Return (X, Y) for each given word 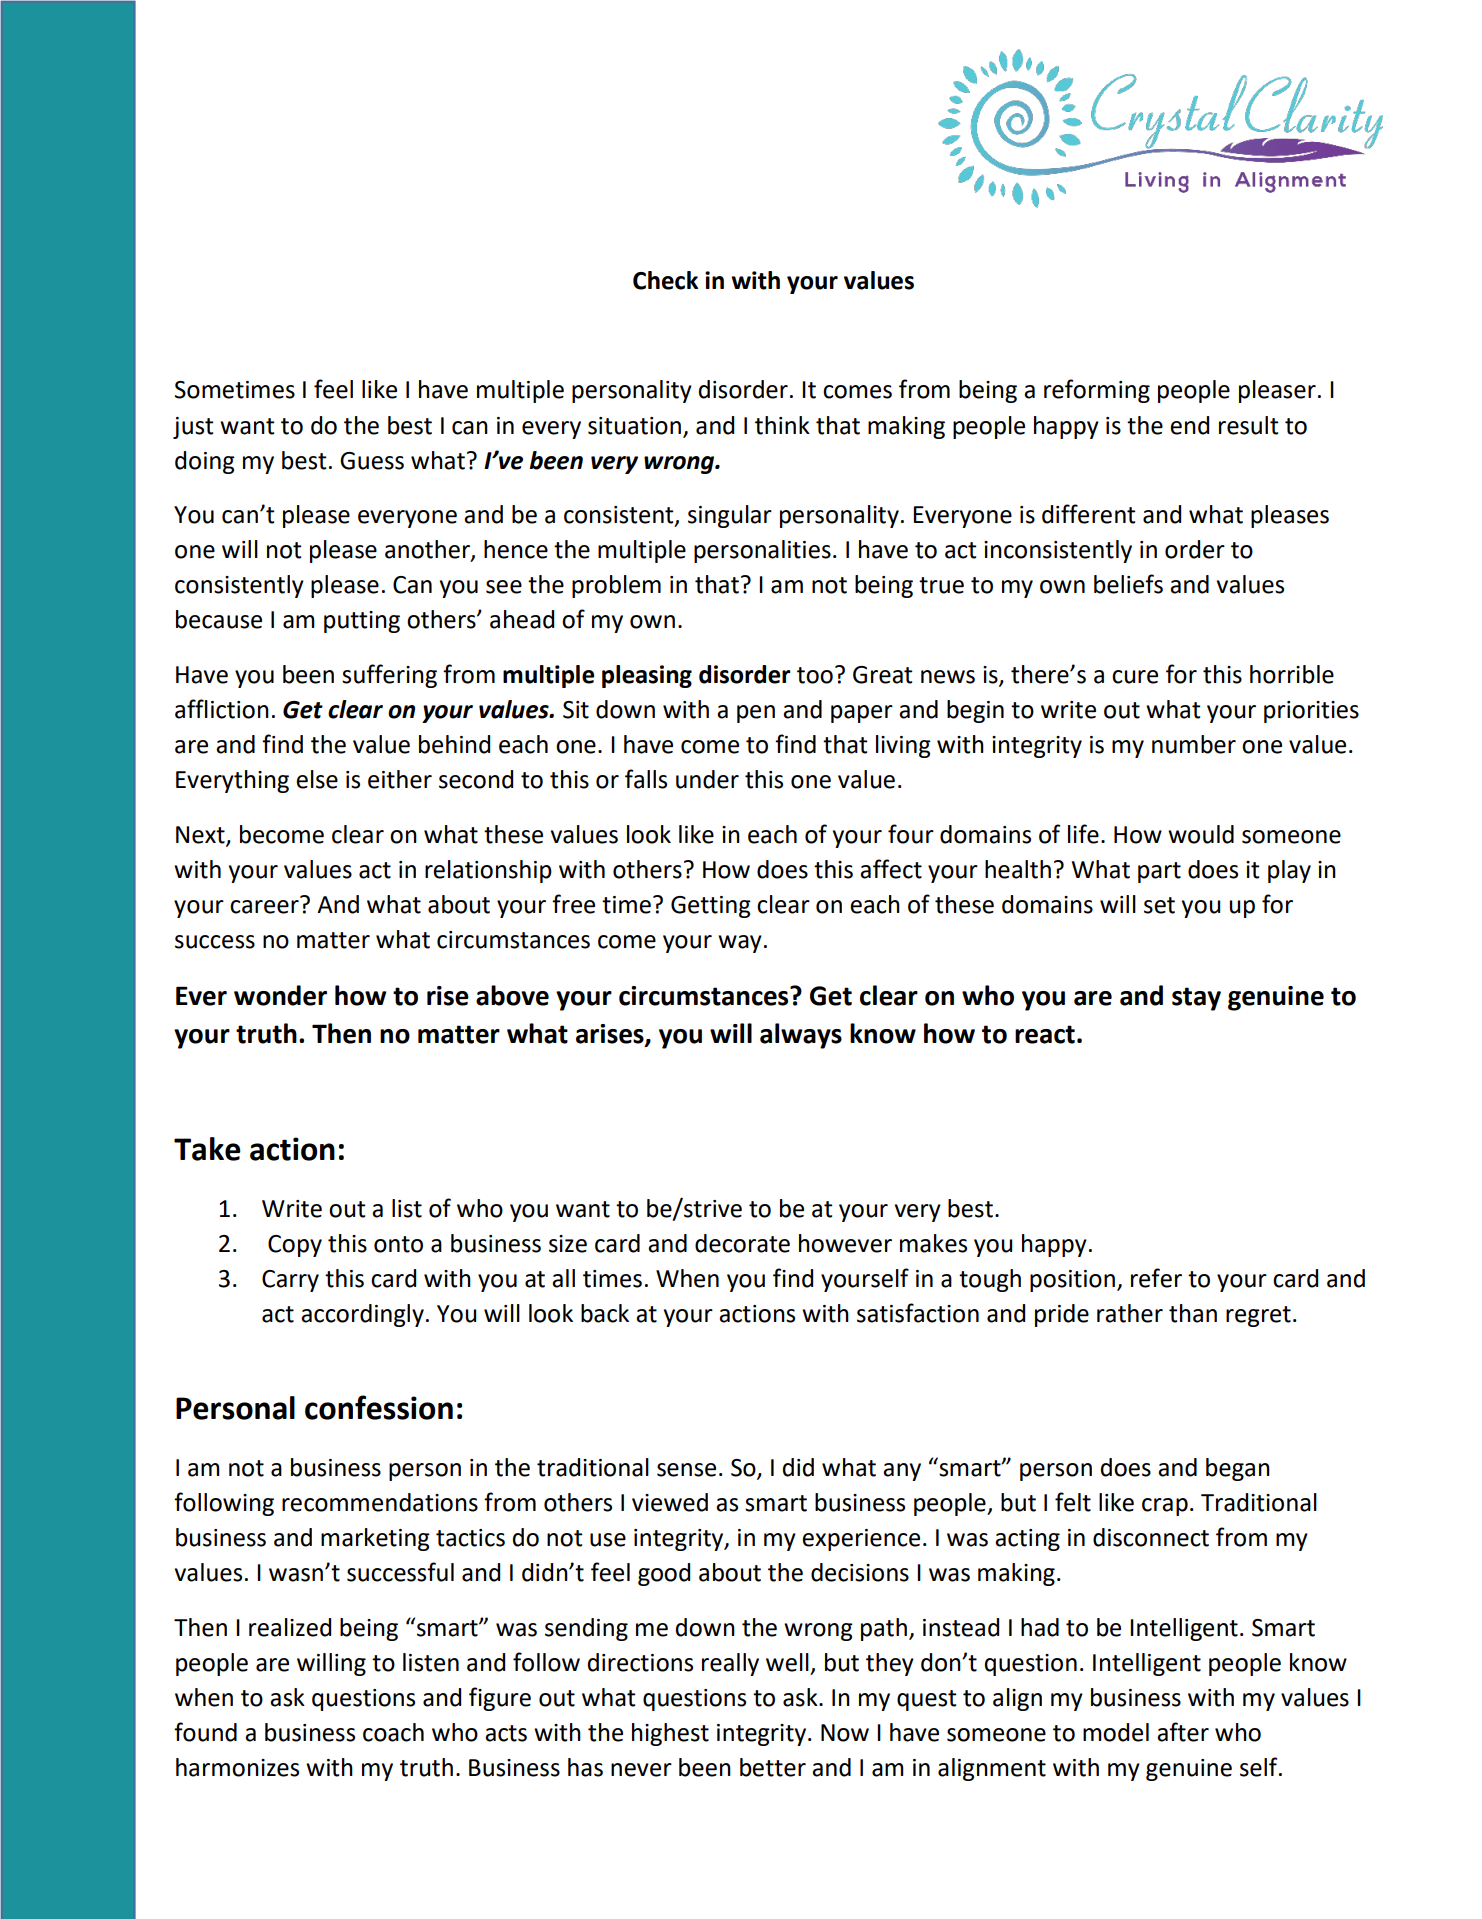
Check (665, 280)
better (773, 1767)
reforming (1097, 391)
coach (393, 1732)
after (1183, 1732)
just (193, 428)
